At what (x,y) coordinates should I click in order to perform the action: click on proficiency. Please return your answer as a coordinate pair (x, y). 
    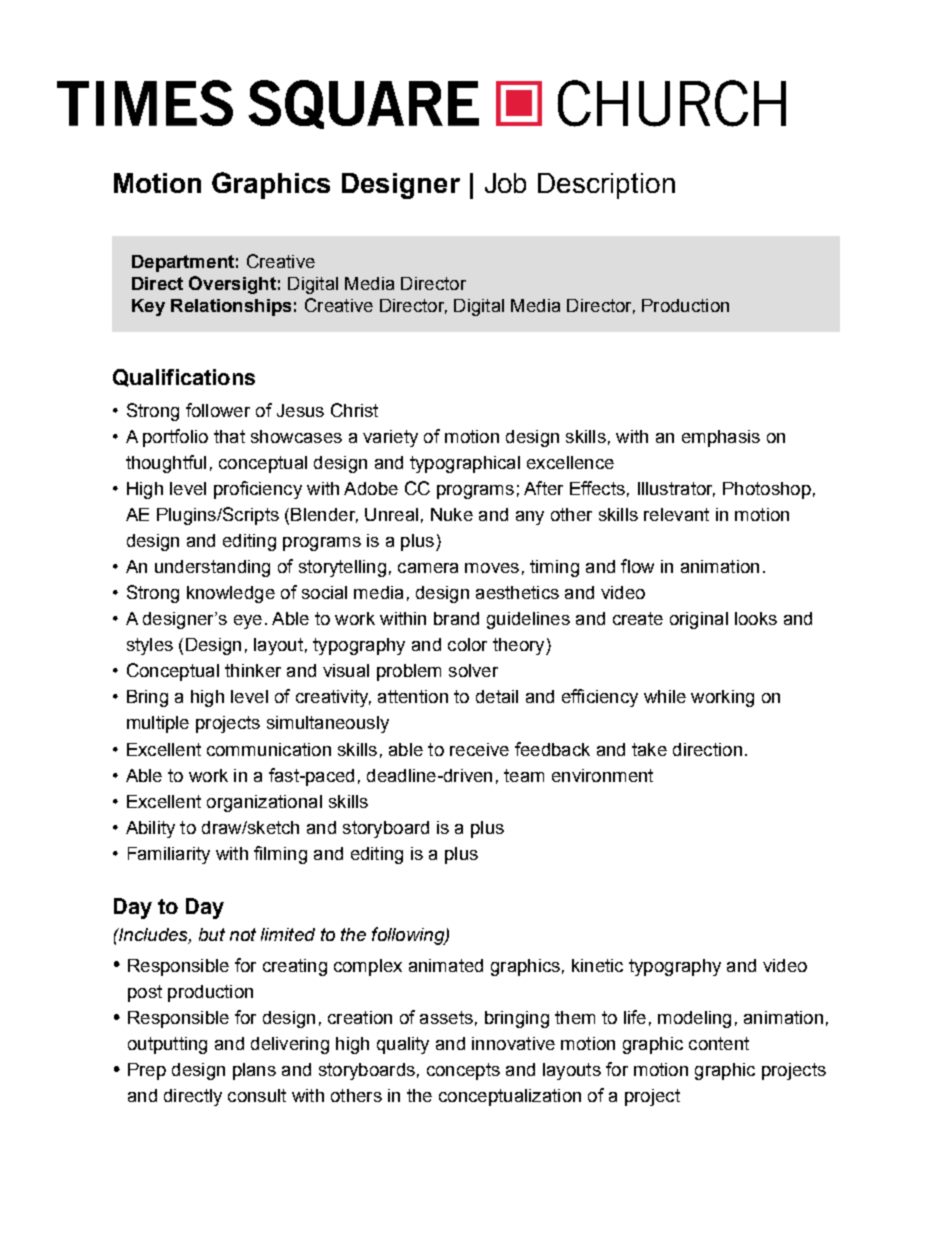
    Looking at the image, I should click on (258, 490).
